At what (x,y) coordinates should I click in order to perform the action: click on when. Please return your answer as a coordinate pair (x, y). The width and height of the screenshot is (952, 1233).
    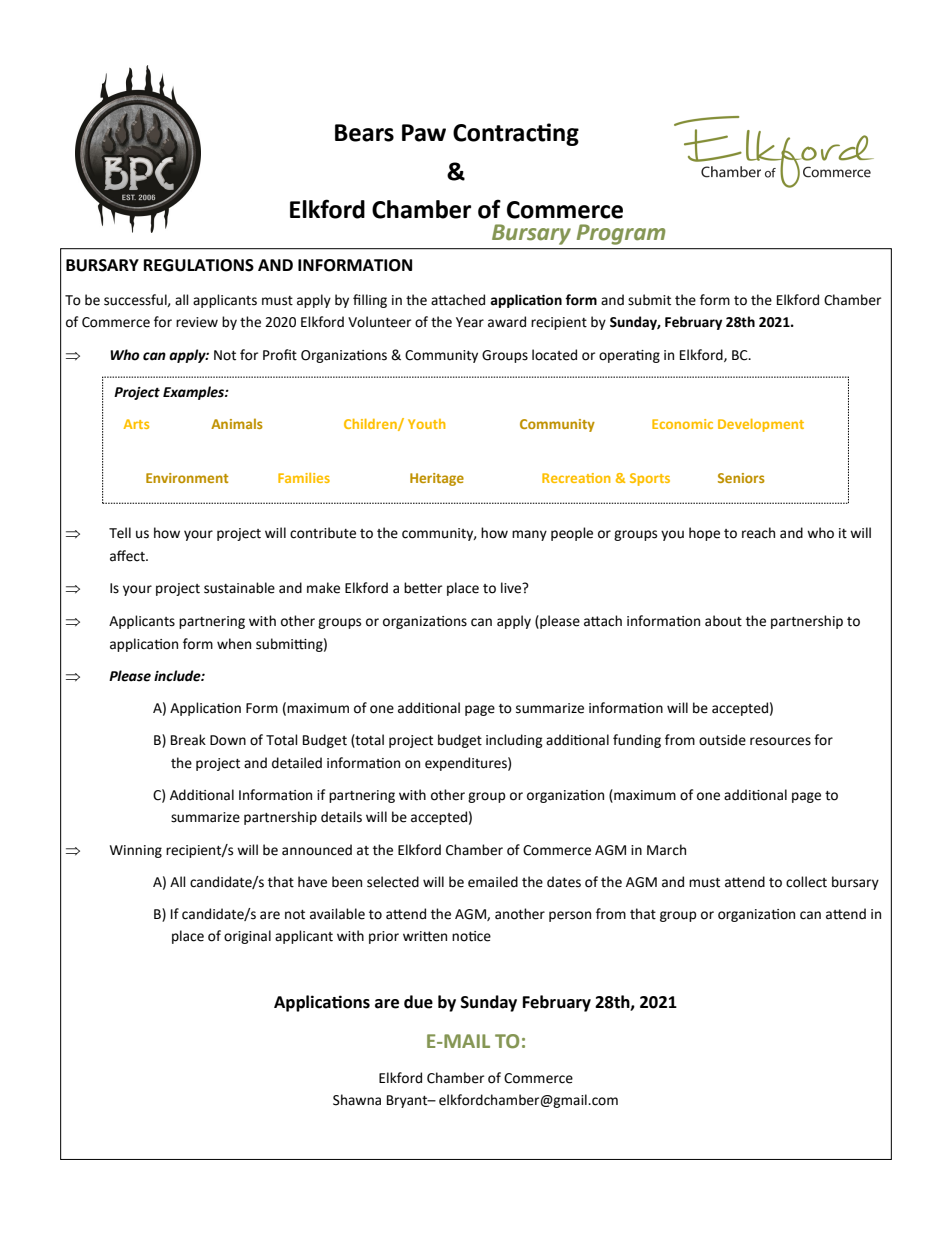
    Looking at the image, I should click on (234, 644).
